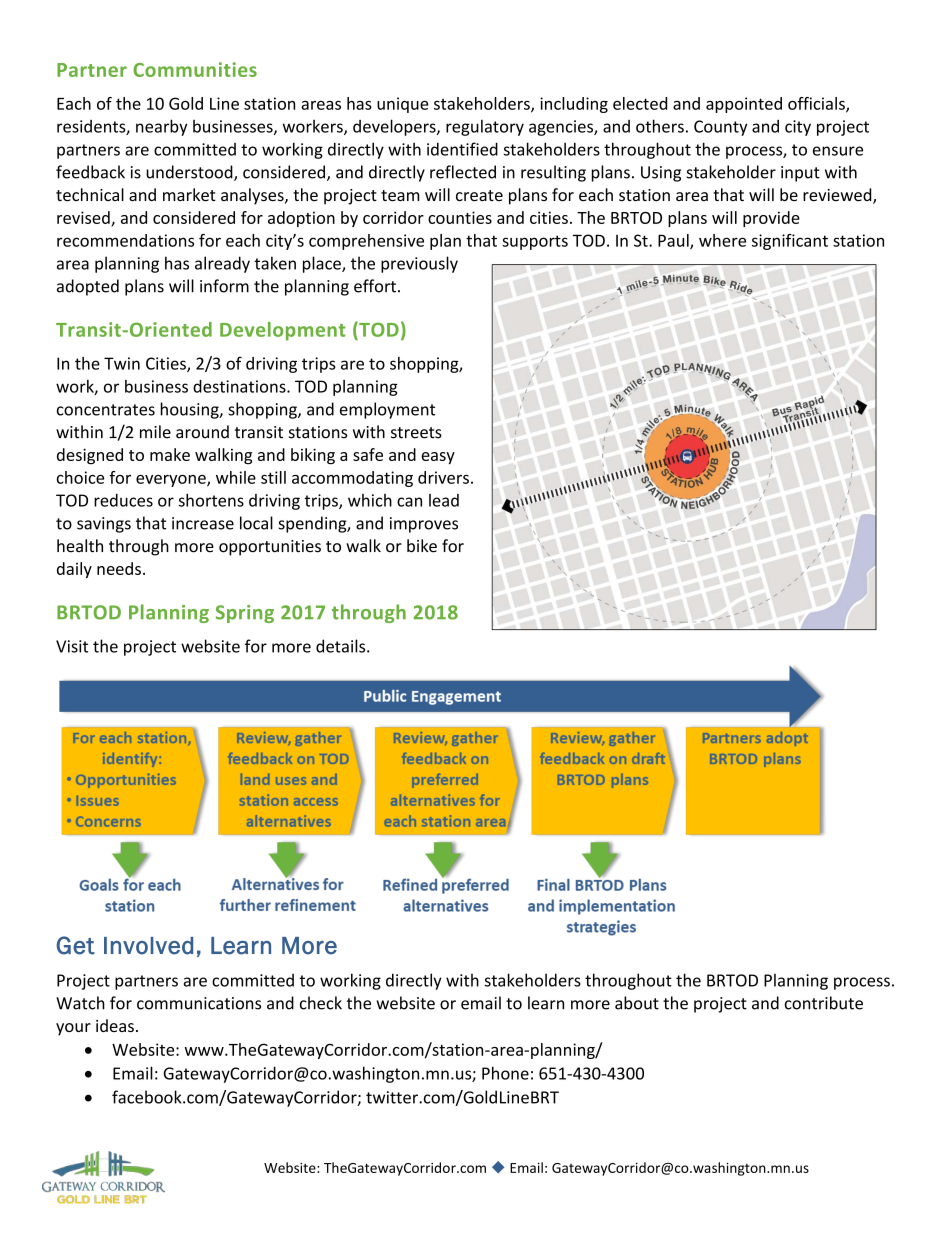 This screenshot has width=952, height=1233. Describe the element at coordinates (824, 1003) in the screenshot. I see `contribute` at that location.
